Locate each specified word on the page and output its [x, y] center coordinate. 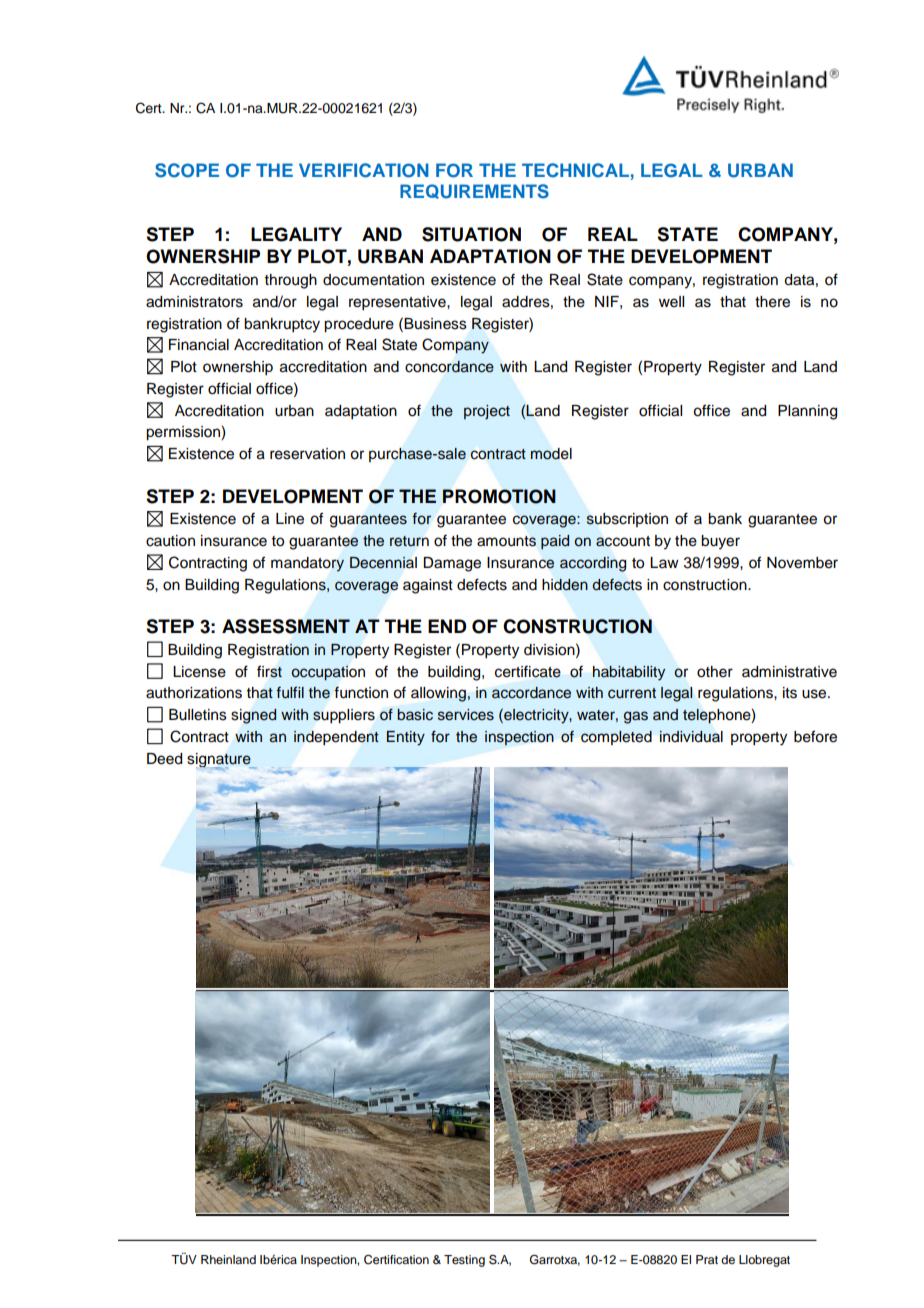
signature [220, 761]
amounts [506, 541]
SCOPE [187, 170]
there [772, 302]
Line [290, 519]
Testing [464, 1261]
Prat [707, 1259]
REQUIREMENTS [474, 191]
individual [691, 737]
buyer [720, 542]
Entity [406, 738]
